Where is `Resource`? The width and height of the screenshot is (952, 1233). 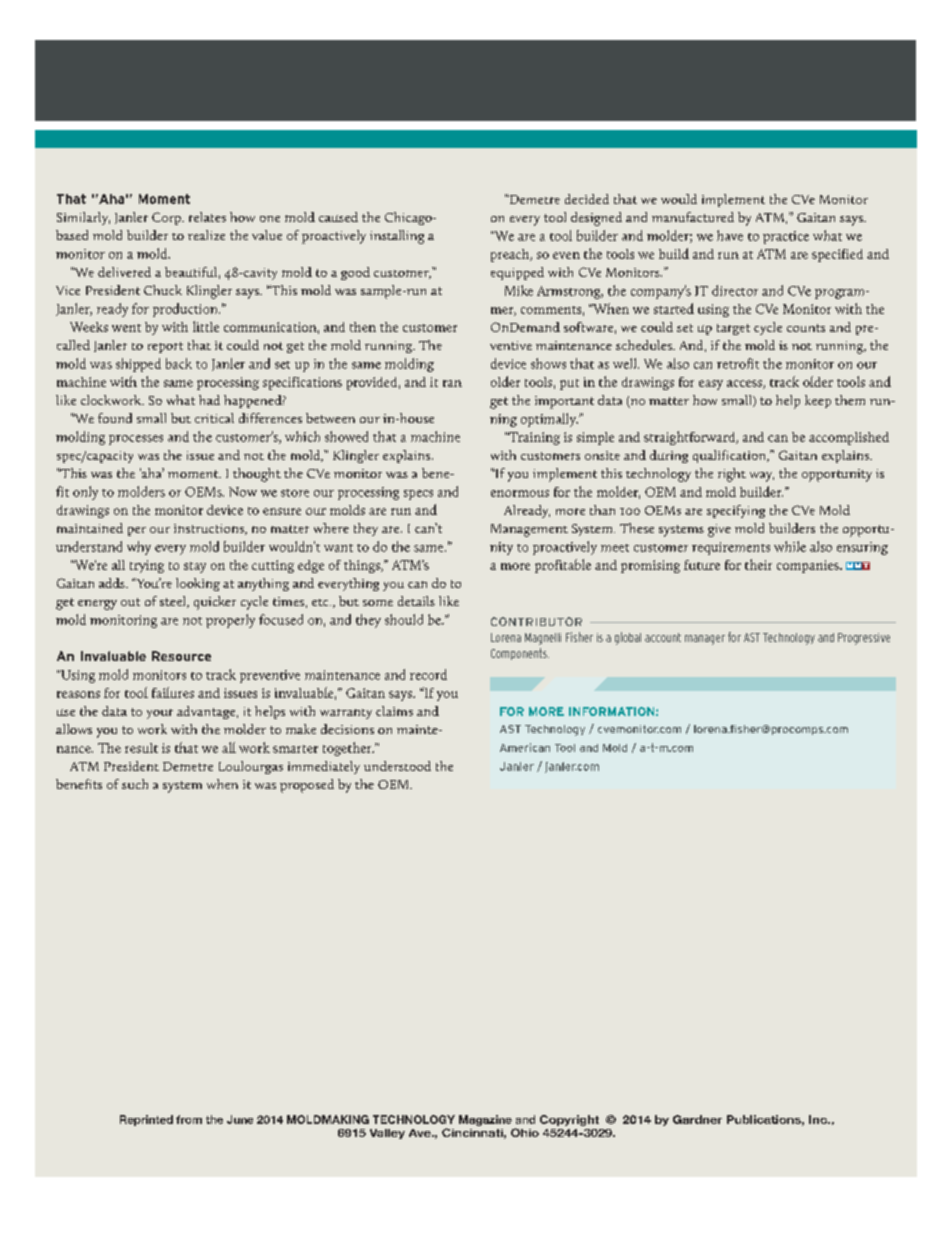 Resource is located at coordinates (181, 656).
